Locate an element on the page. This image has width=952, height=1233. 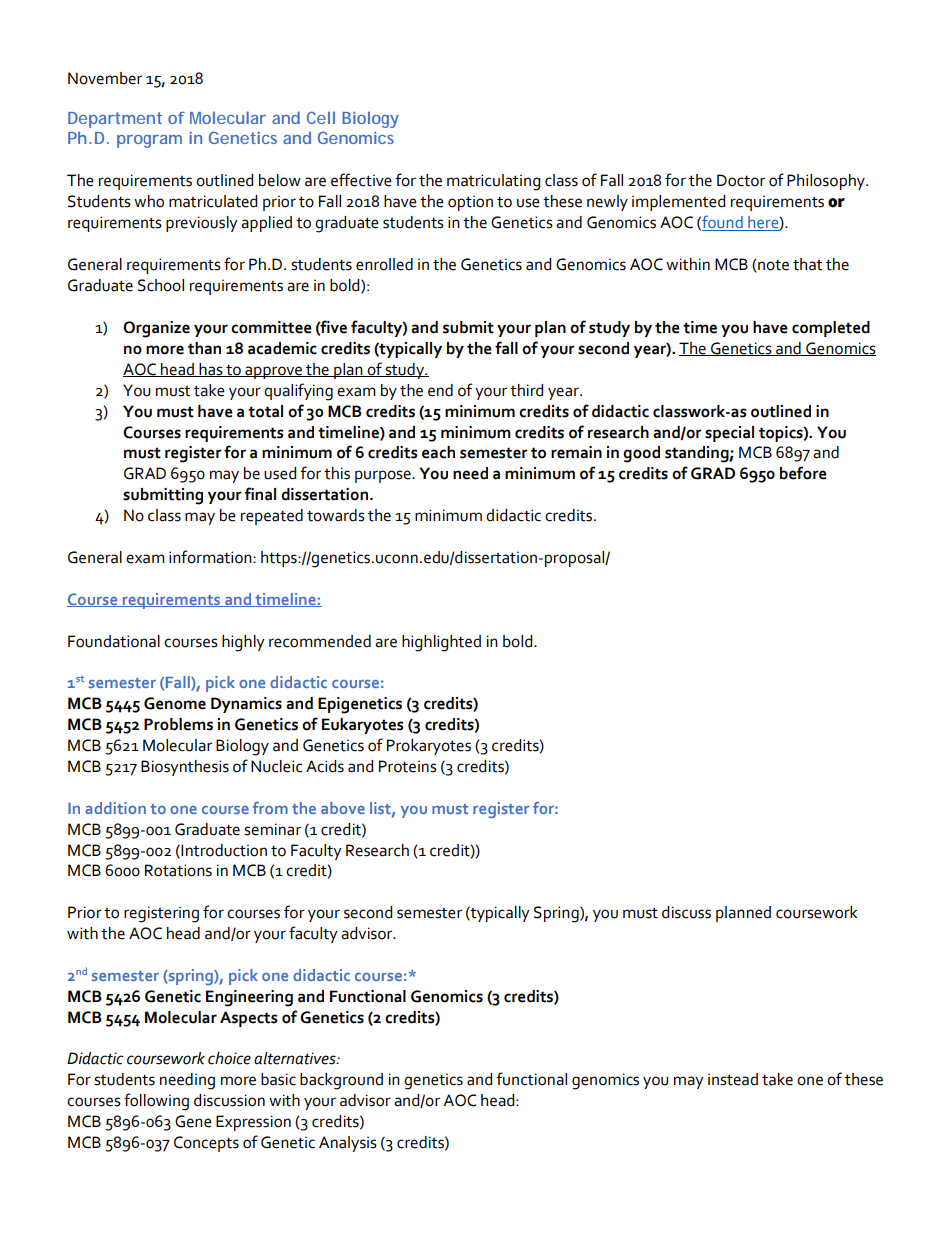
matriculating is located at coordinates (493, 182).
